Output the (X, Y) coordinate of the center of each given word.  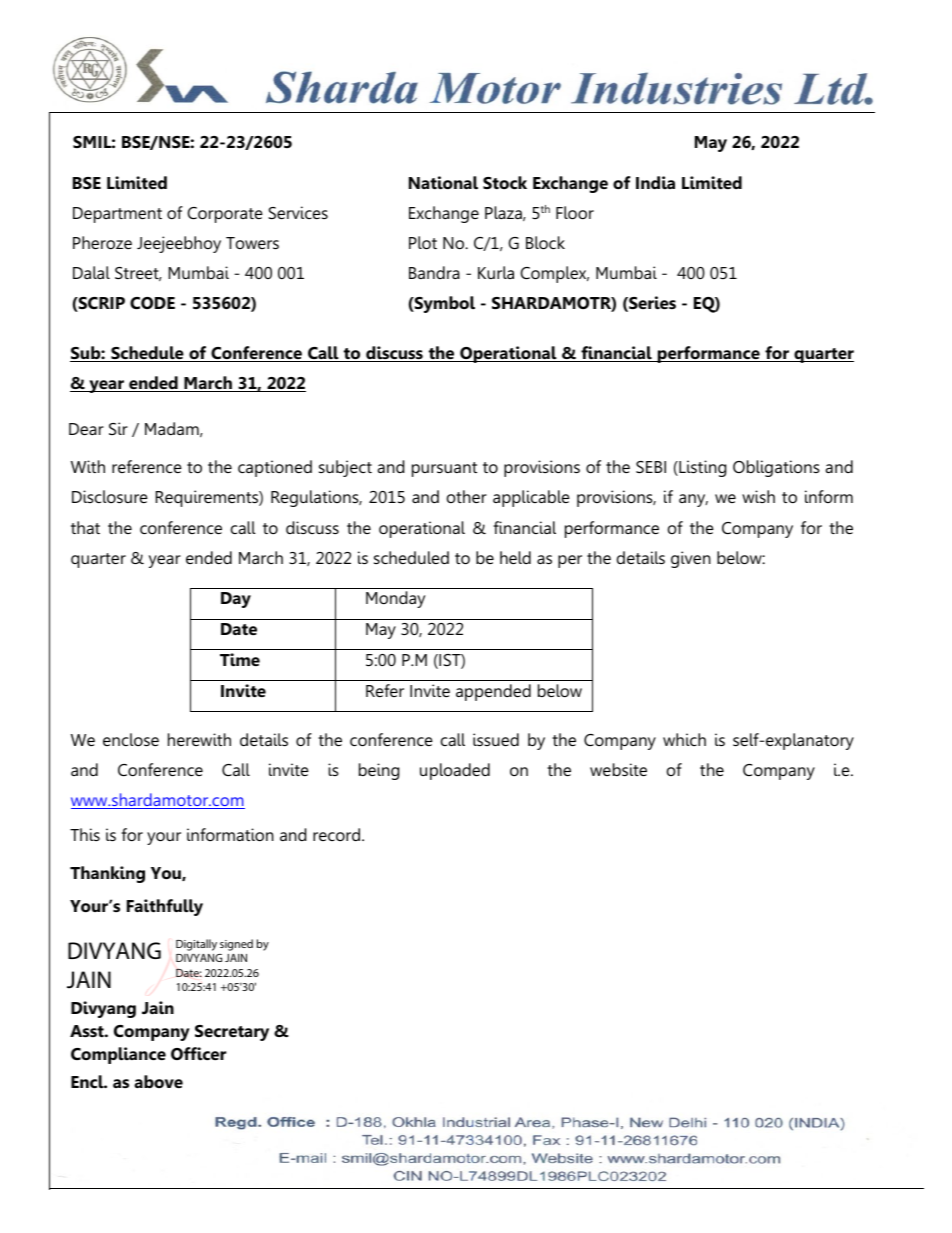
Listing (701, 468)
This (85, 834)
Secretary (232, 1033)
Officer (198, 1054)
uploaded (455, 771)
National (443, 183)
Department (117, 215)
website (618, 769)
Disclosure (110, 496)
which (684, 739)
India (655, 182)
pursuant (444, 469)
